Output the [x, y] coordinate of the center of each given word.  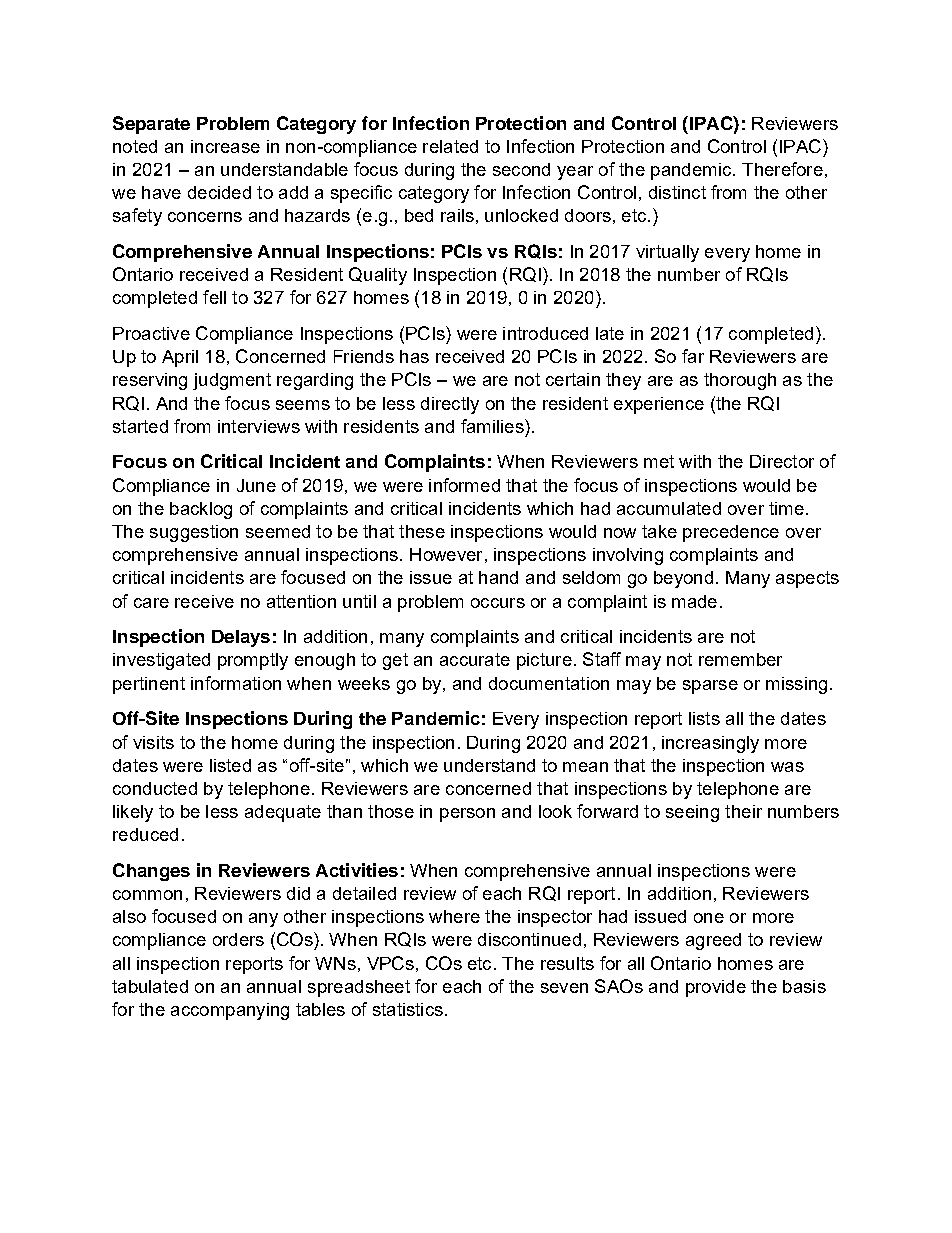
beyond [683, 579]
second [521, 169]
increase [225, 146]
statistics [408, 1009]
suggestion [194, 533]
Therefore [782, 169]
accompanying [230, 1011]
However [446, 554]
